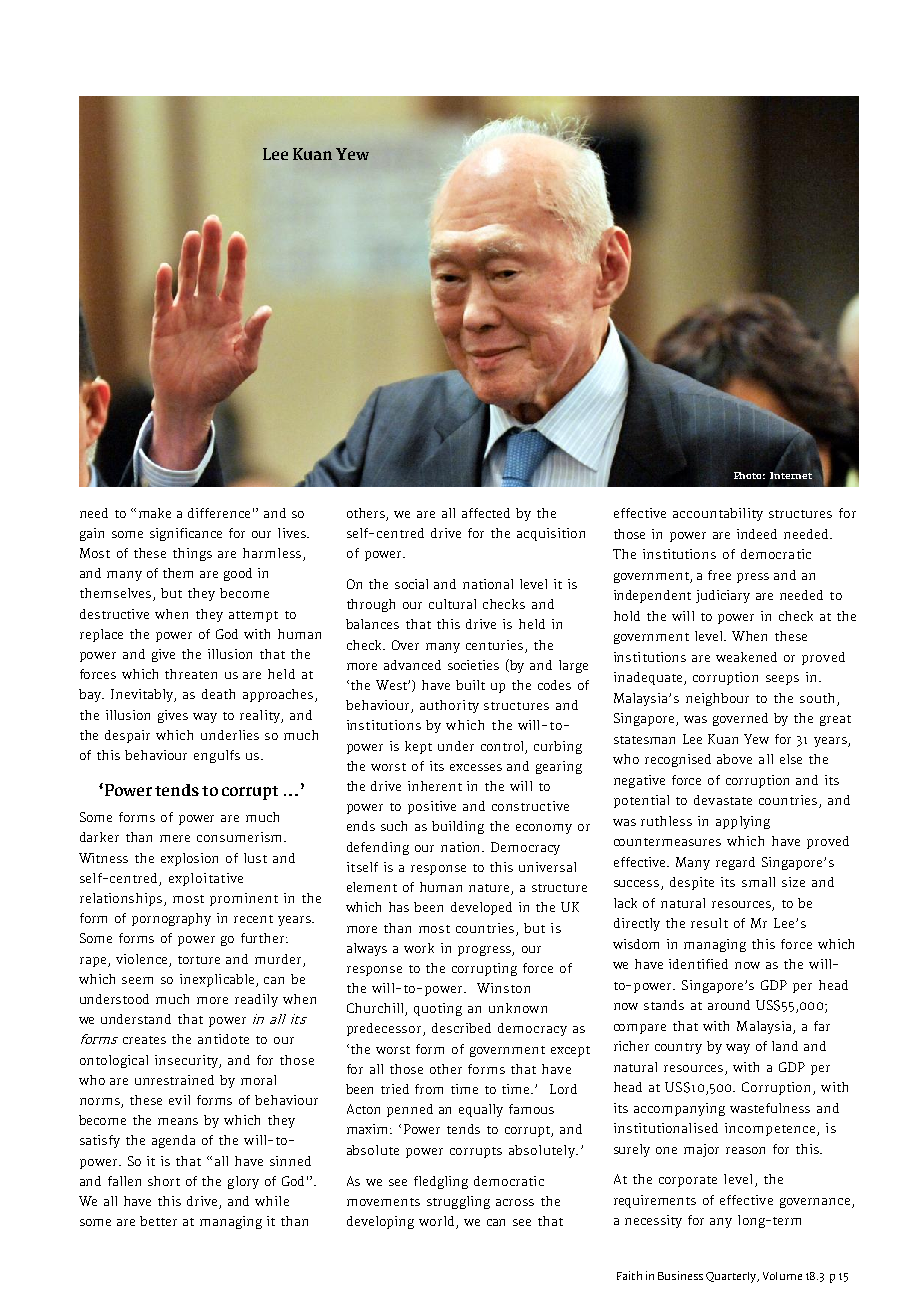 Image resolution: width=924 pixels, height=1308 pixels. Describe the element at coordinates (155, 513) in the screenshot. I see `make` at that location.
